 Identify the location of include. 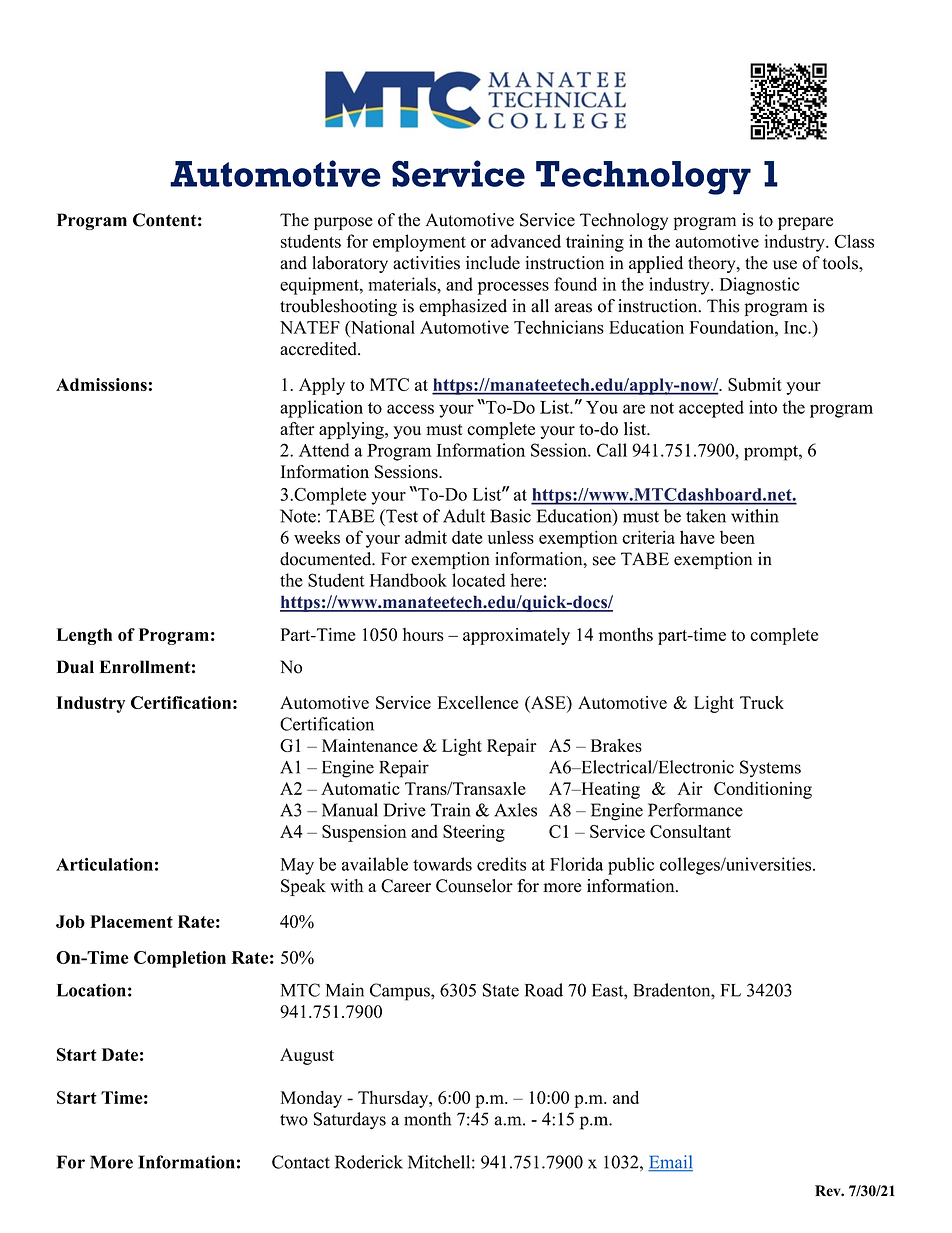
(493, 263).
